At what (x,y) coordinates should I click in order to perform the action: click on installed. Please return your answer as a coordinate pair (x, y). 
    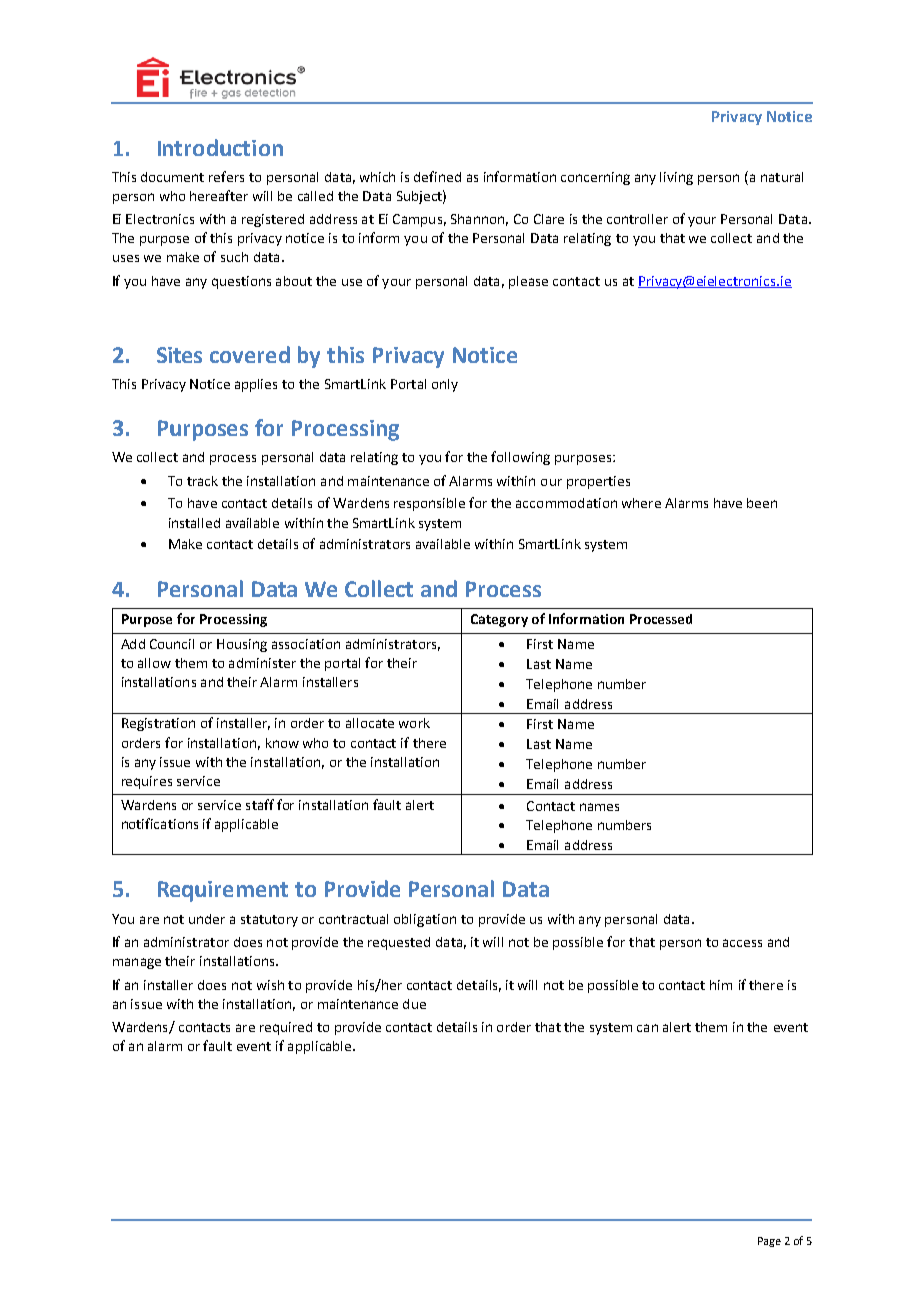
    Looking at the image, I should click on (194, 523).
